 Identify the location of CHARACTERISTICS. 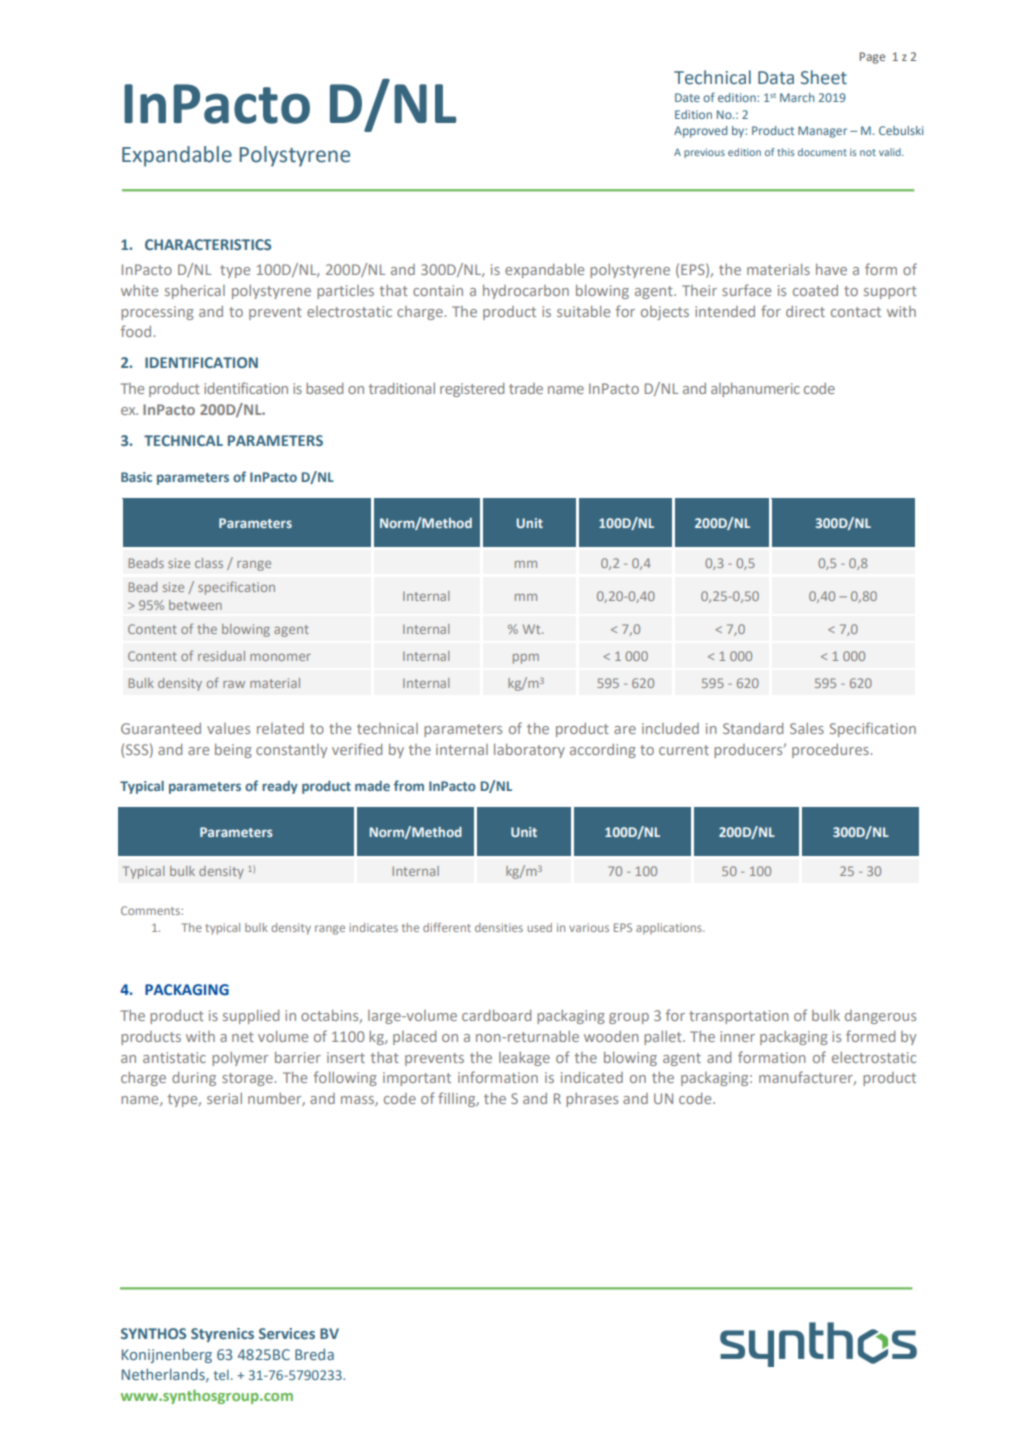
(208, 244).
